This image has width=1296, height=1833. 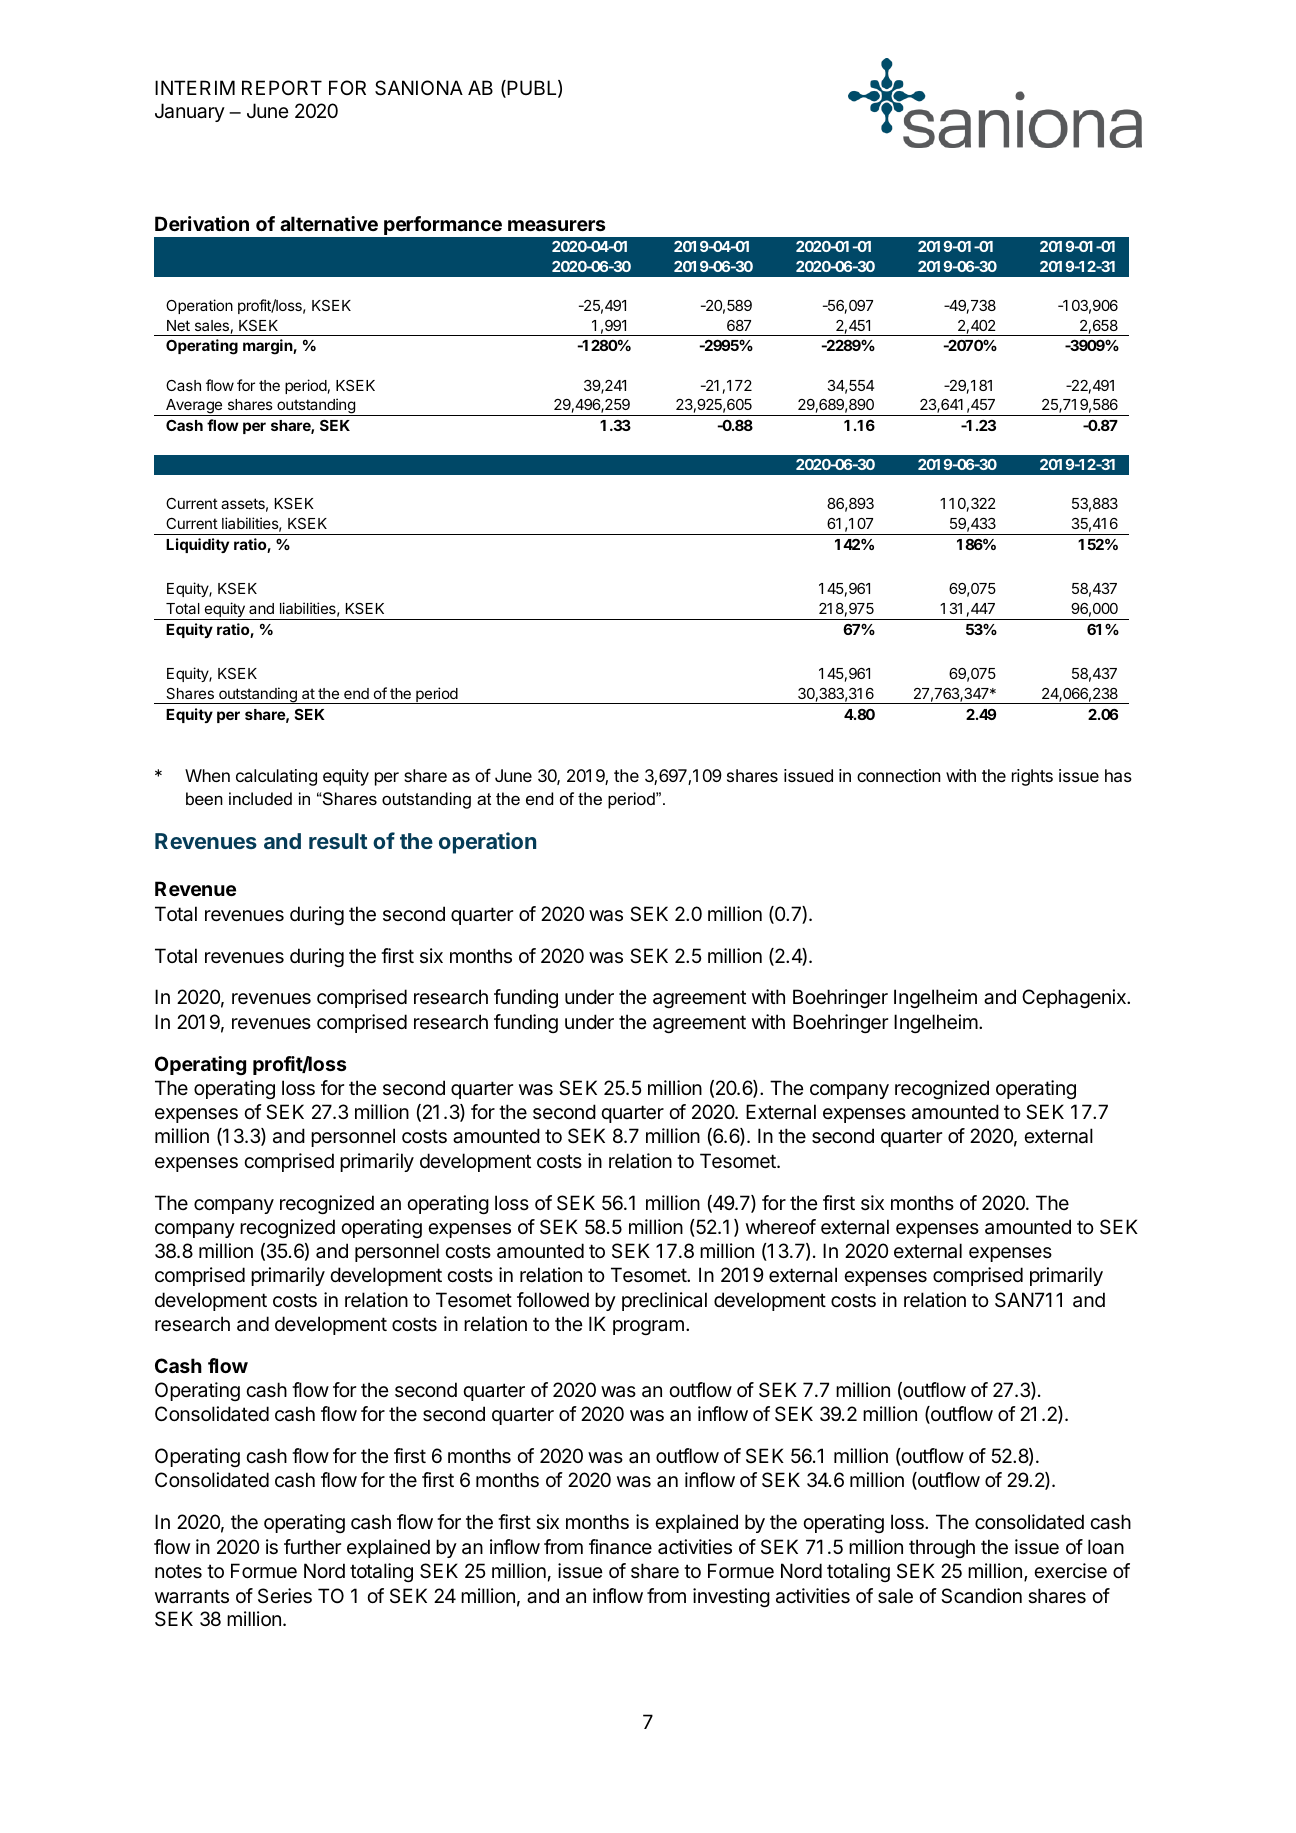 I want to click on whereof, so click(x=781, y=1227).
